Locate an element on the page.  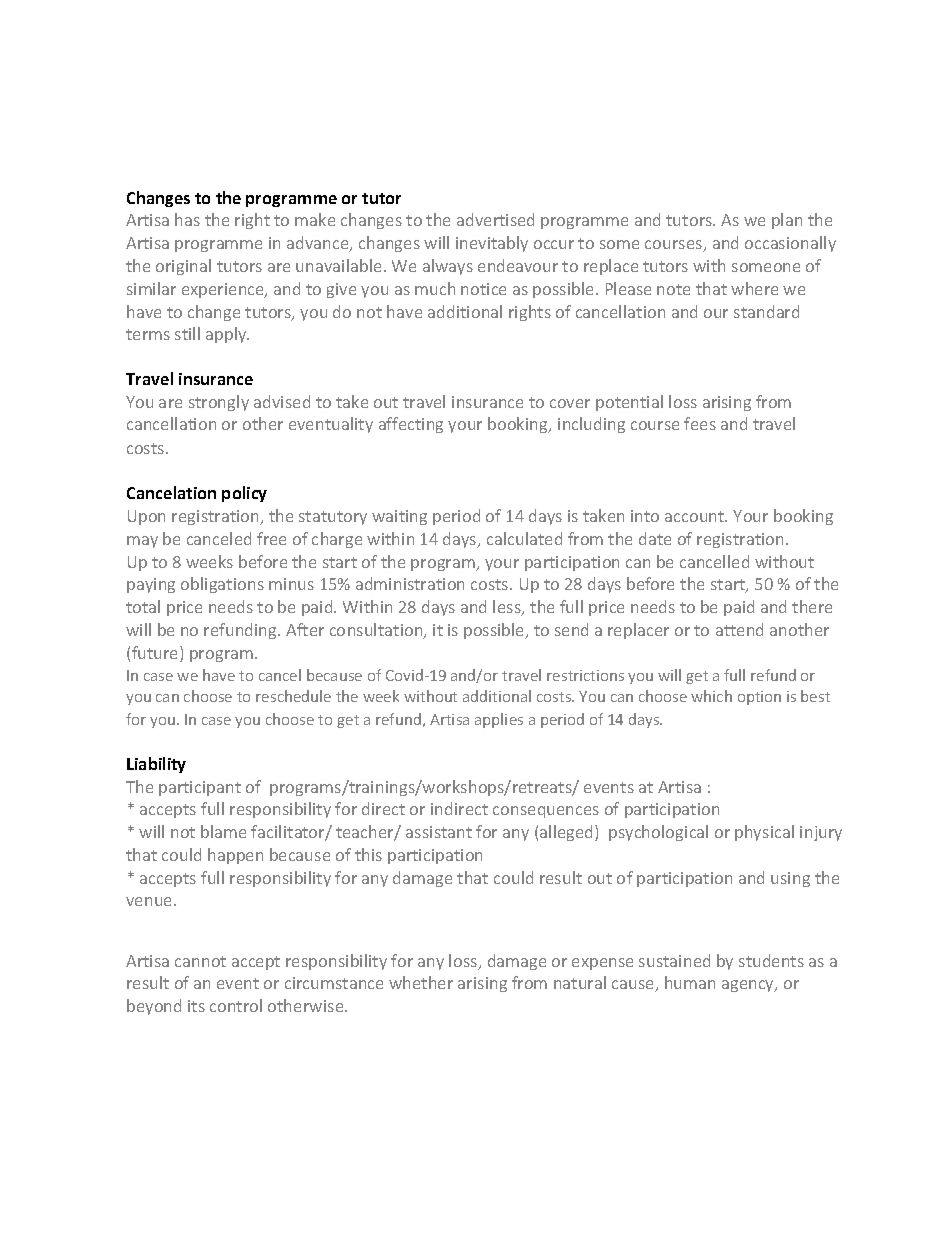
option is located at coordinates (759, 698).
